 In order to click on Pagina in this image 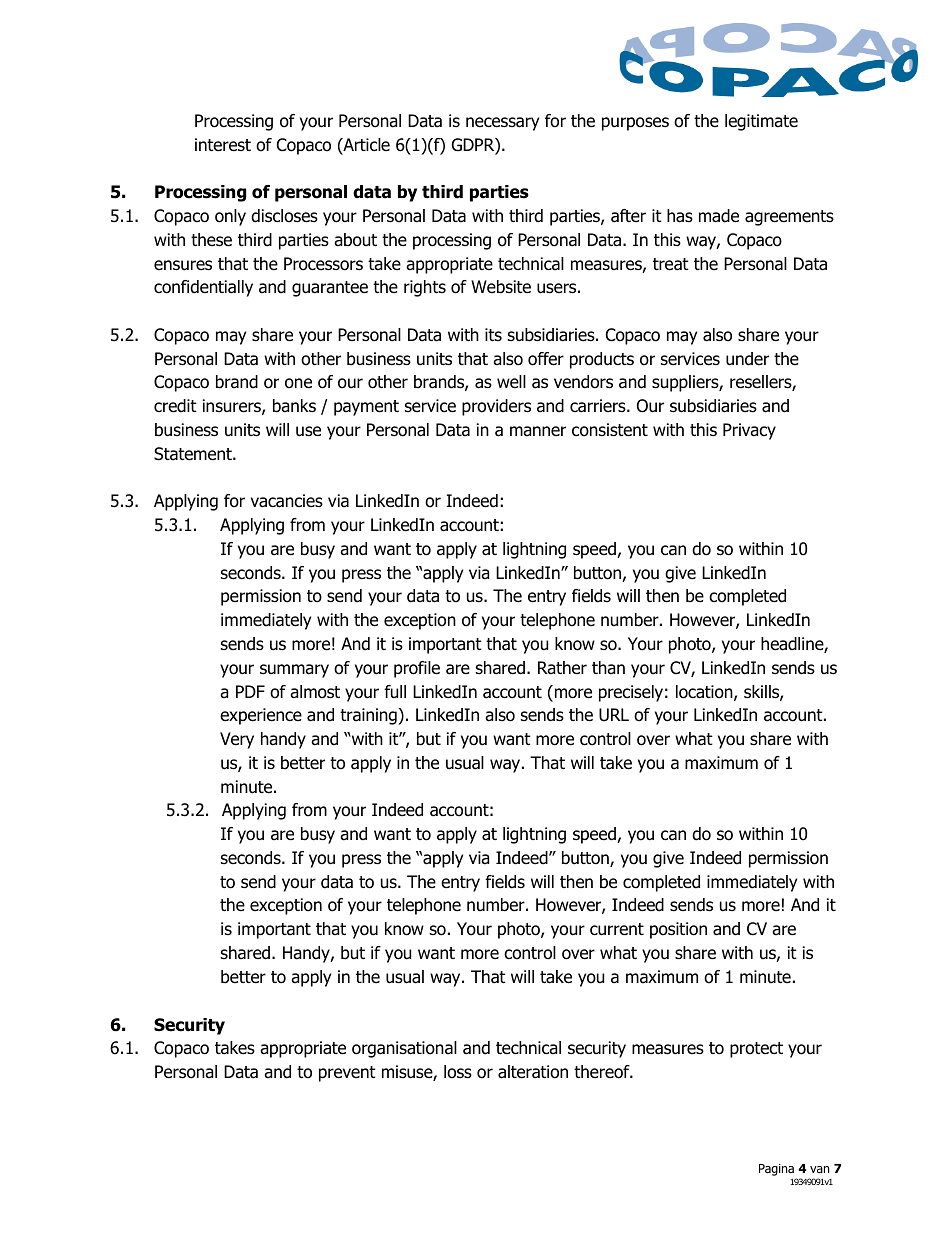, I will do `click(776, 1170)`.
